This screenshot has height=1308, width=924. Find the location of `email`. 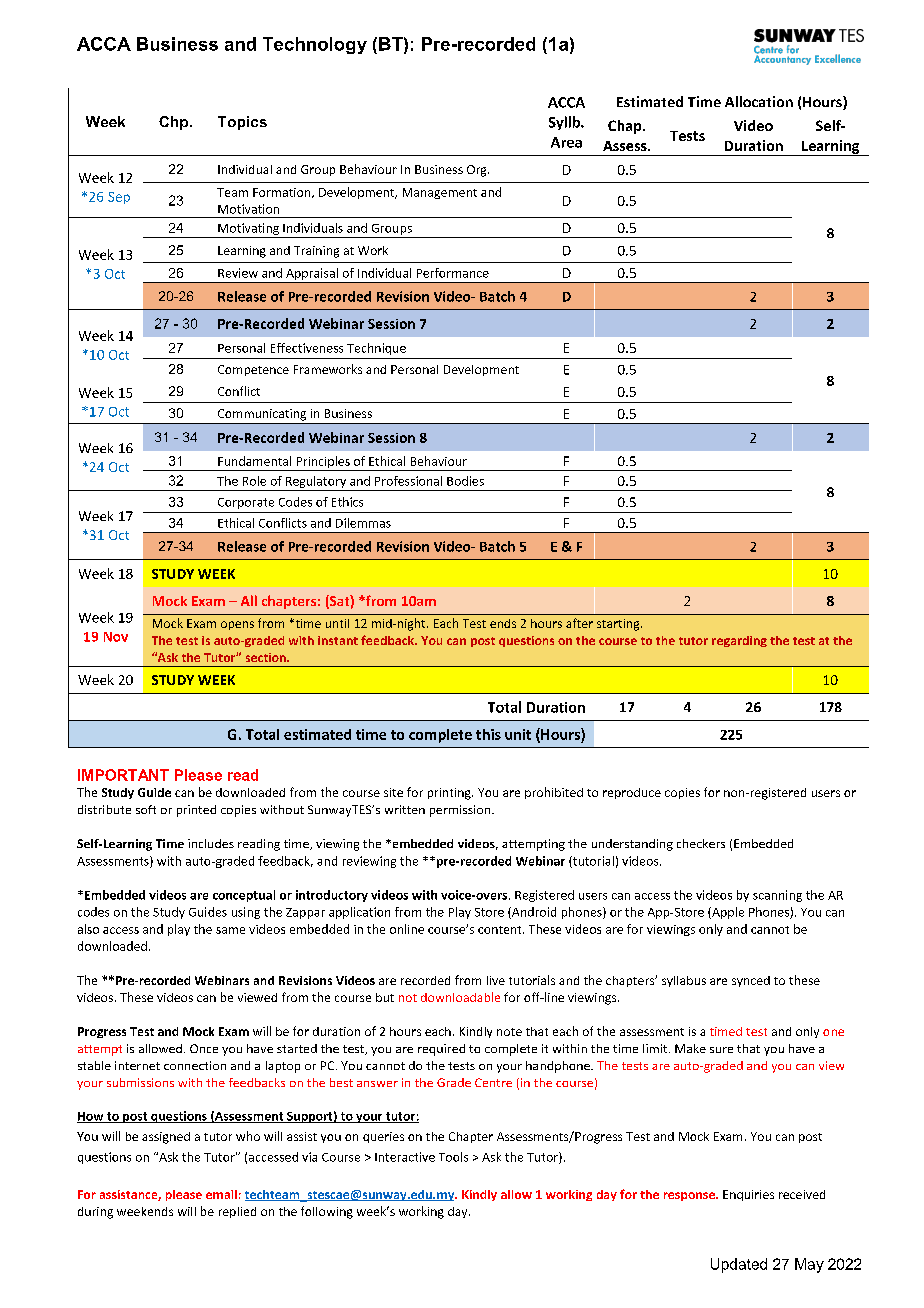

email is located at coordinates (221, 1194).
